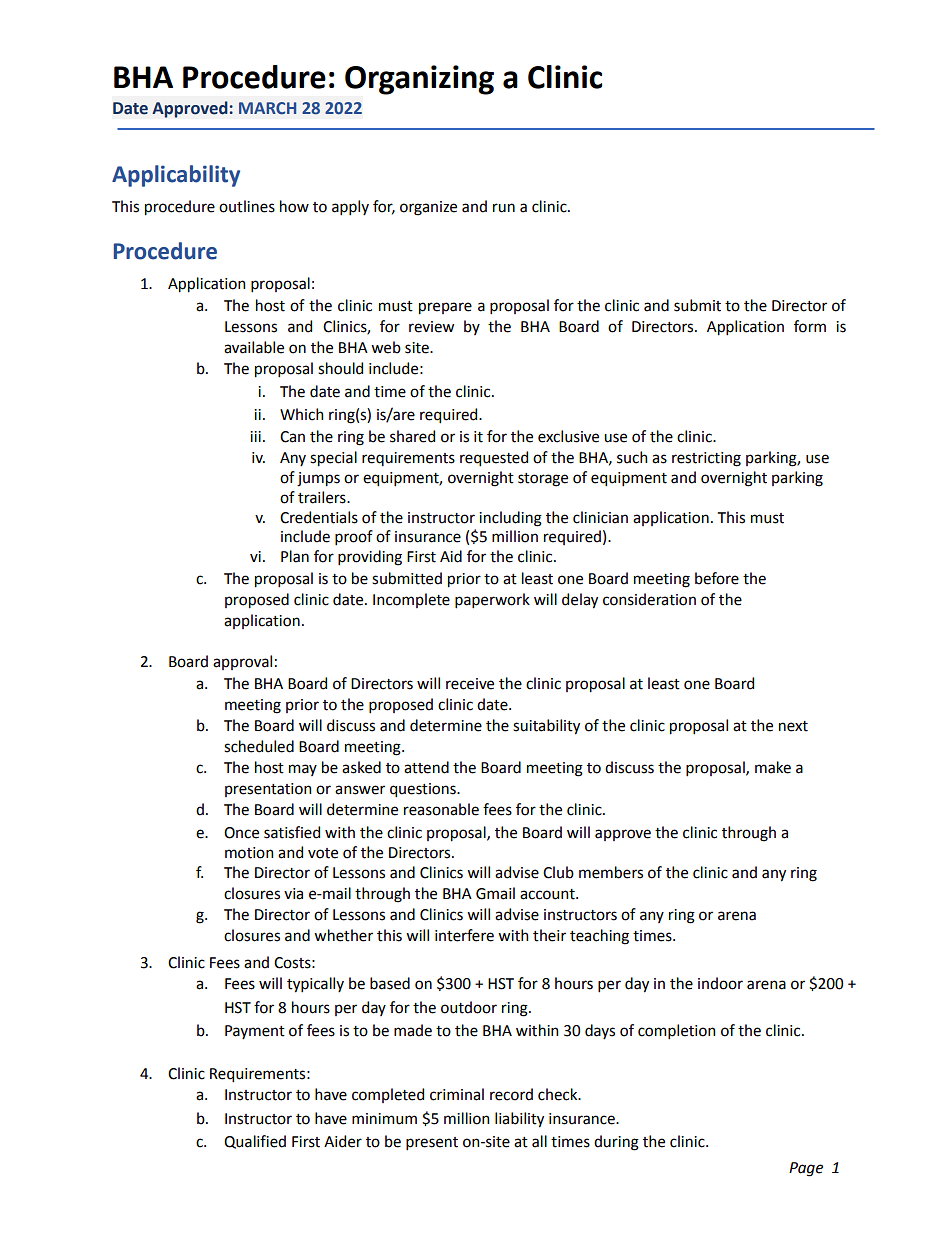 The image size is (952, 1233). What do you see at coordinates (267, 108) in the screenshot?
I see `MARCH` at bounding box center [267, 108].
